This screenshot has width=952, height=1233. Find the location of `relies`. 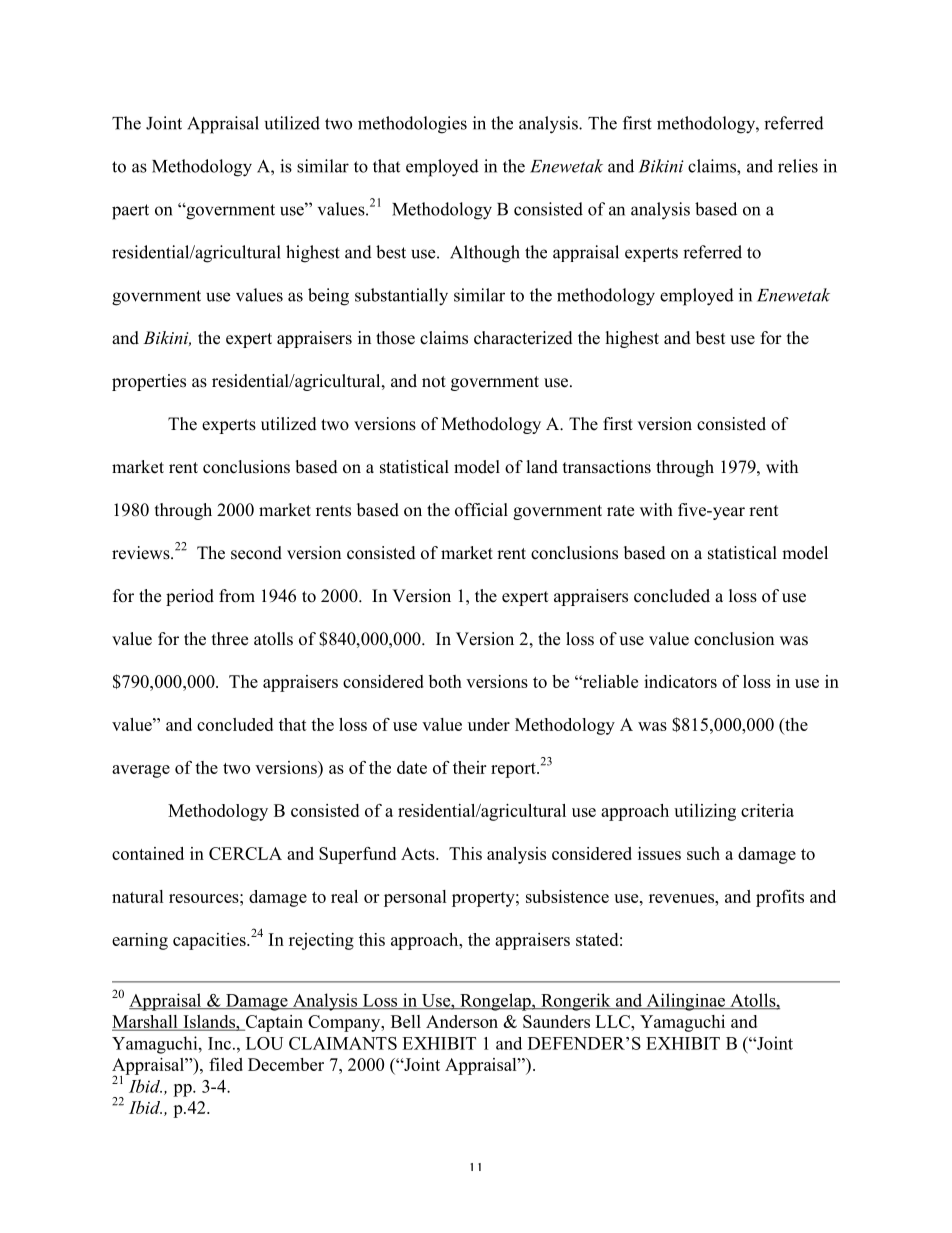

relies is located at coordinates (798, 166).
